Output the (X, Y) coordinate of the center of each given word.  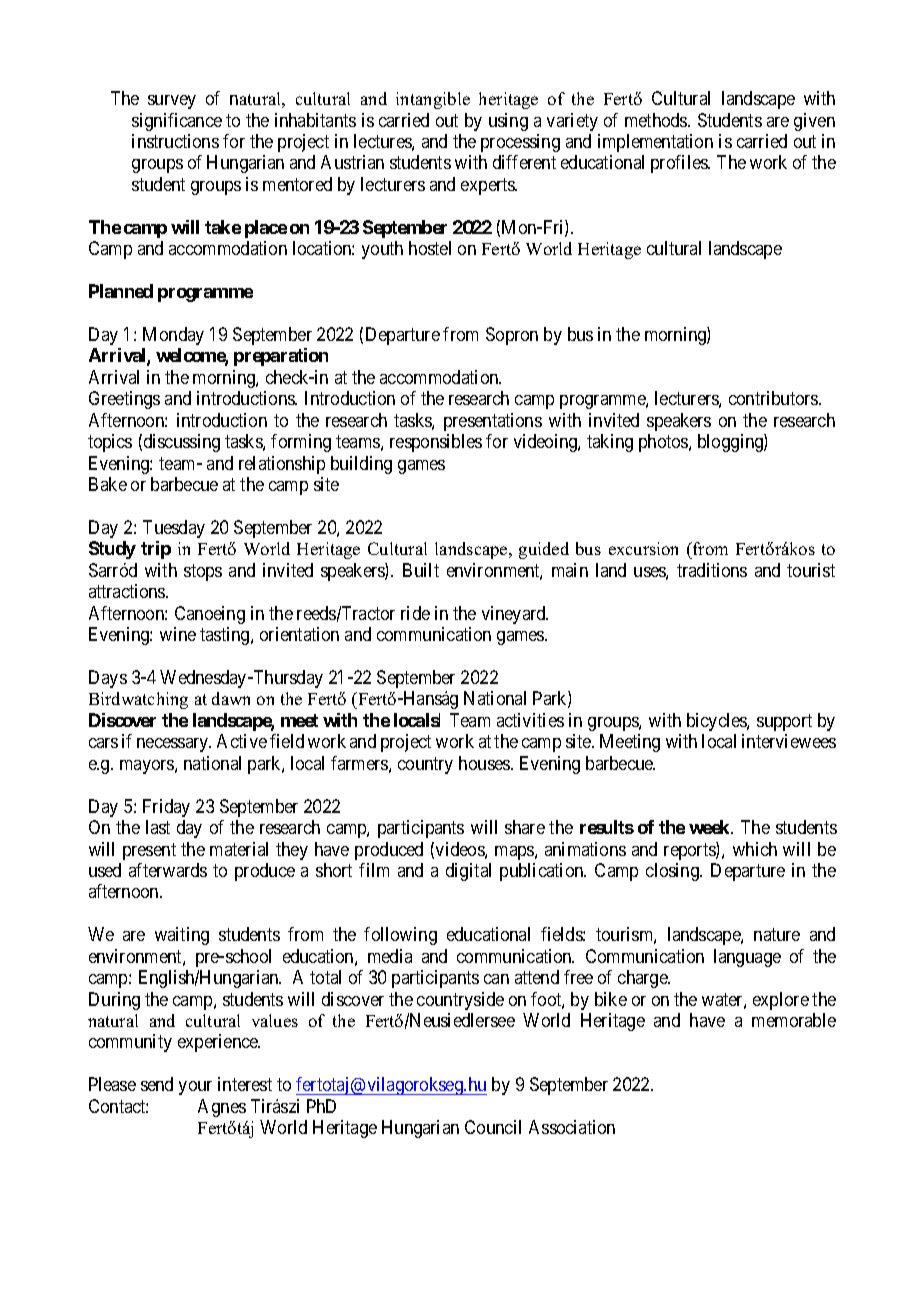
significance (177, 122)
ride (415, 613)
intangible (433, 100)
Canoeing (210, 615)
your (195, 1088)
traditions (712, 570)
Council (493, 1127)
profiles (680, 164)
